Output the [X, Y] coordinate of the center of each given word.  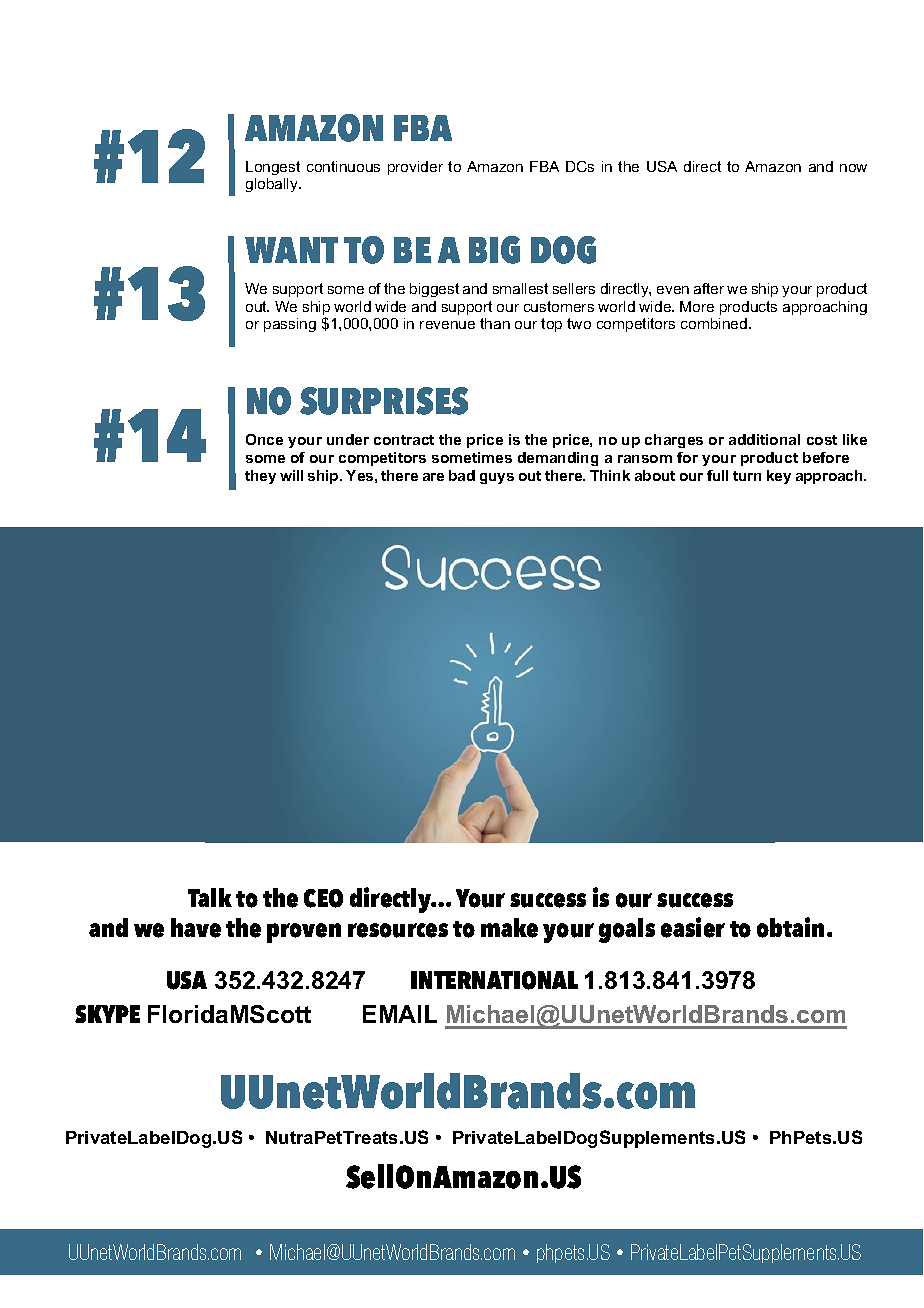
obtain [792, 927]
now [853, 168]
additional [764, 439]
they [260, 477]
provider [415, 168]
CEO [323, 898]
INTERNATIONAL [494, 980]
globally [273, 185]
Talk [210, 897]
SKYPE [107, 1014]
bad [462, 475]
